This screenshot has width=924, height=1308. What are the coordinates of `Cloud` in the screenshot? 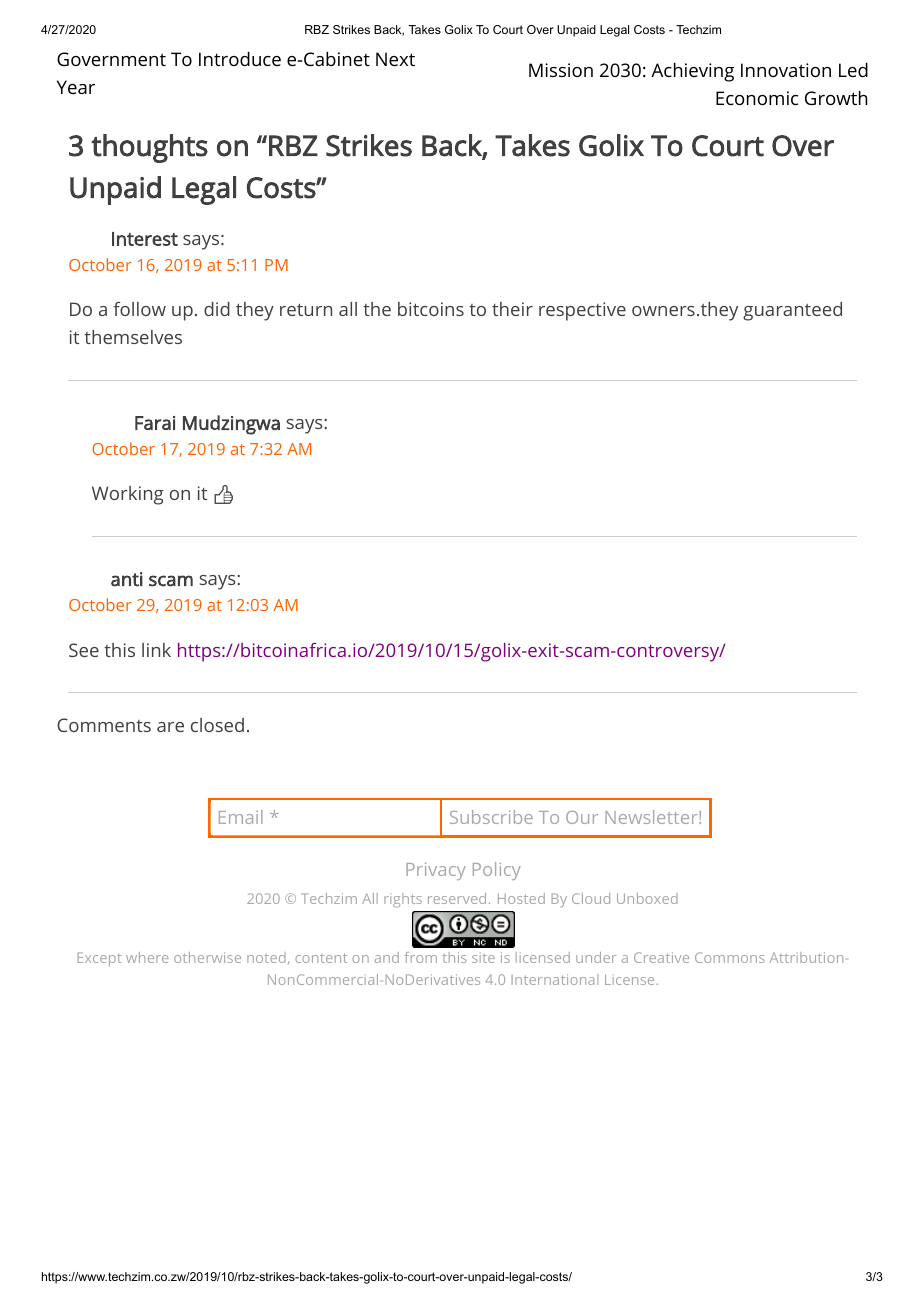 It's located at (591, 898).
